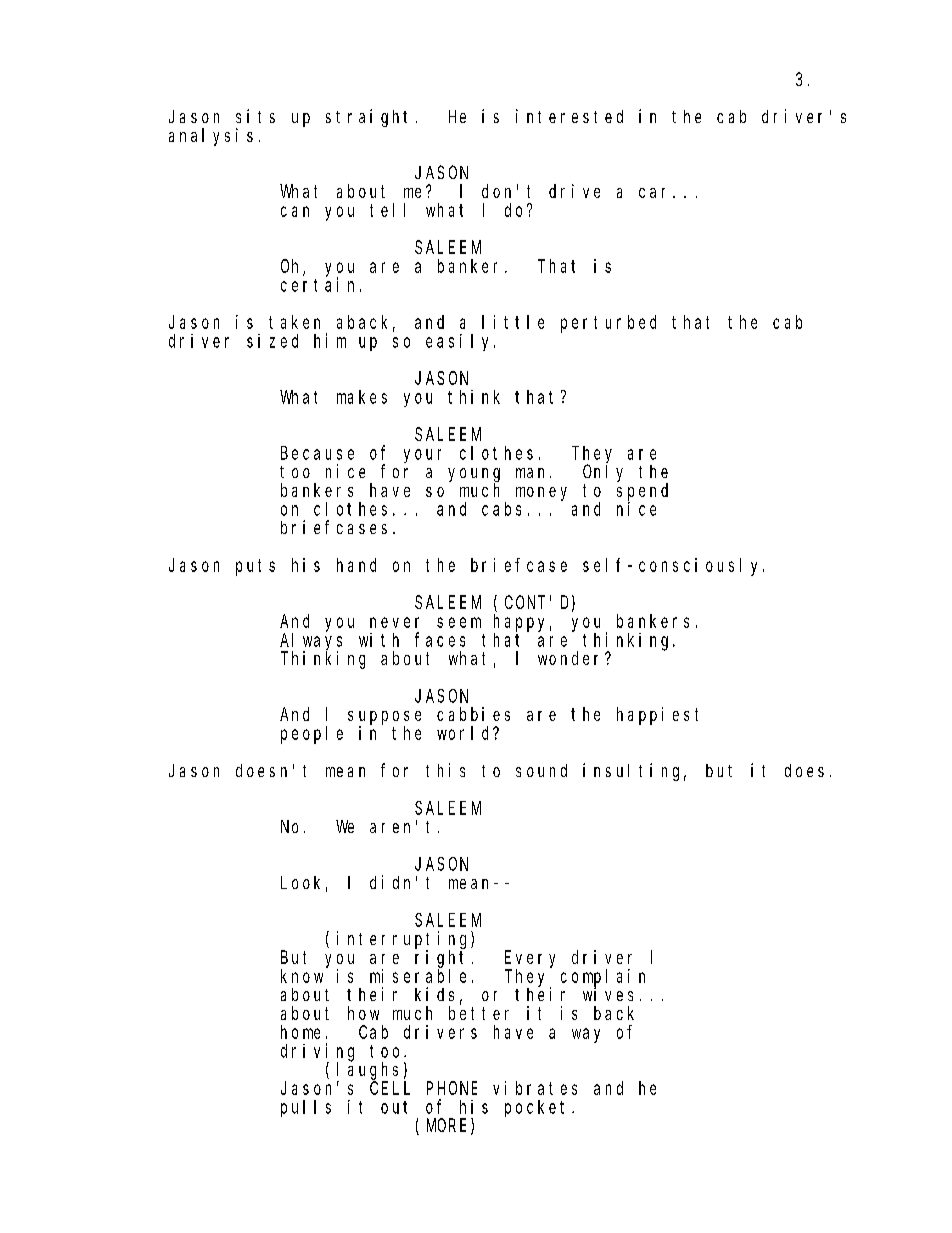 This document has width=952, height=1233. What do you see at coordinates (474, 476) in the document?
I see `young` at bounding box center [474, 476].
